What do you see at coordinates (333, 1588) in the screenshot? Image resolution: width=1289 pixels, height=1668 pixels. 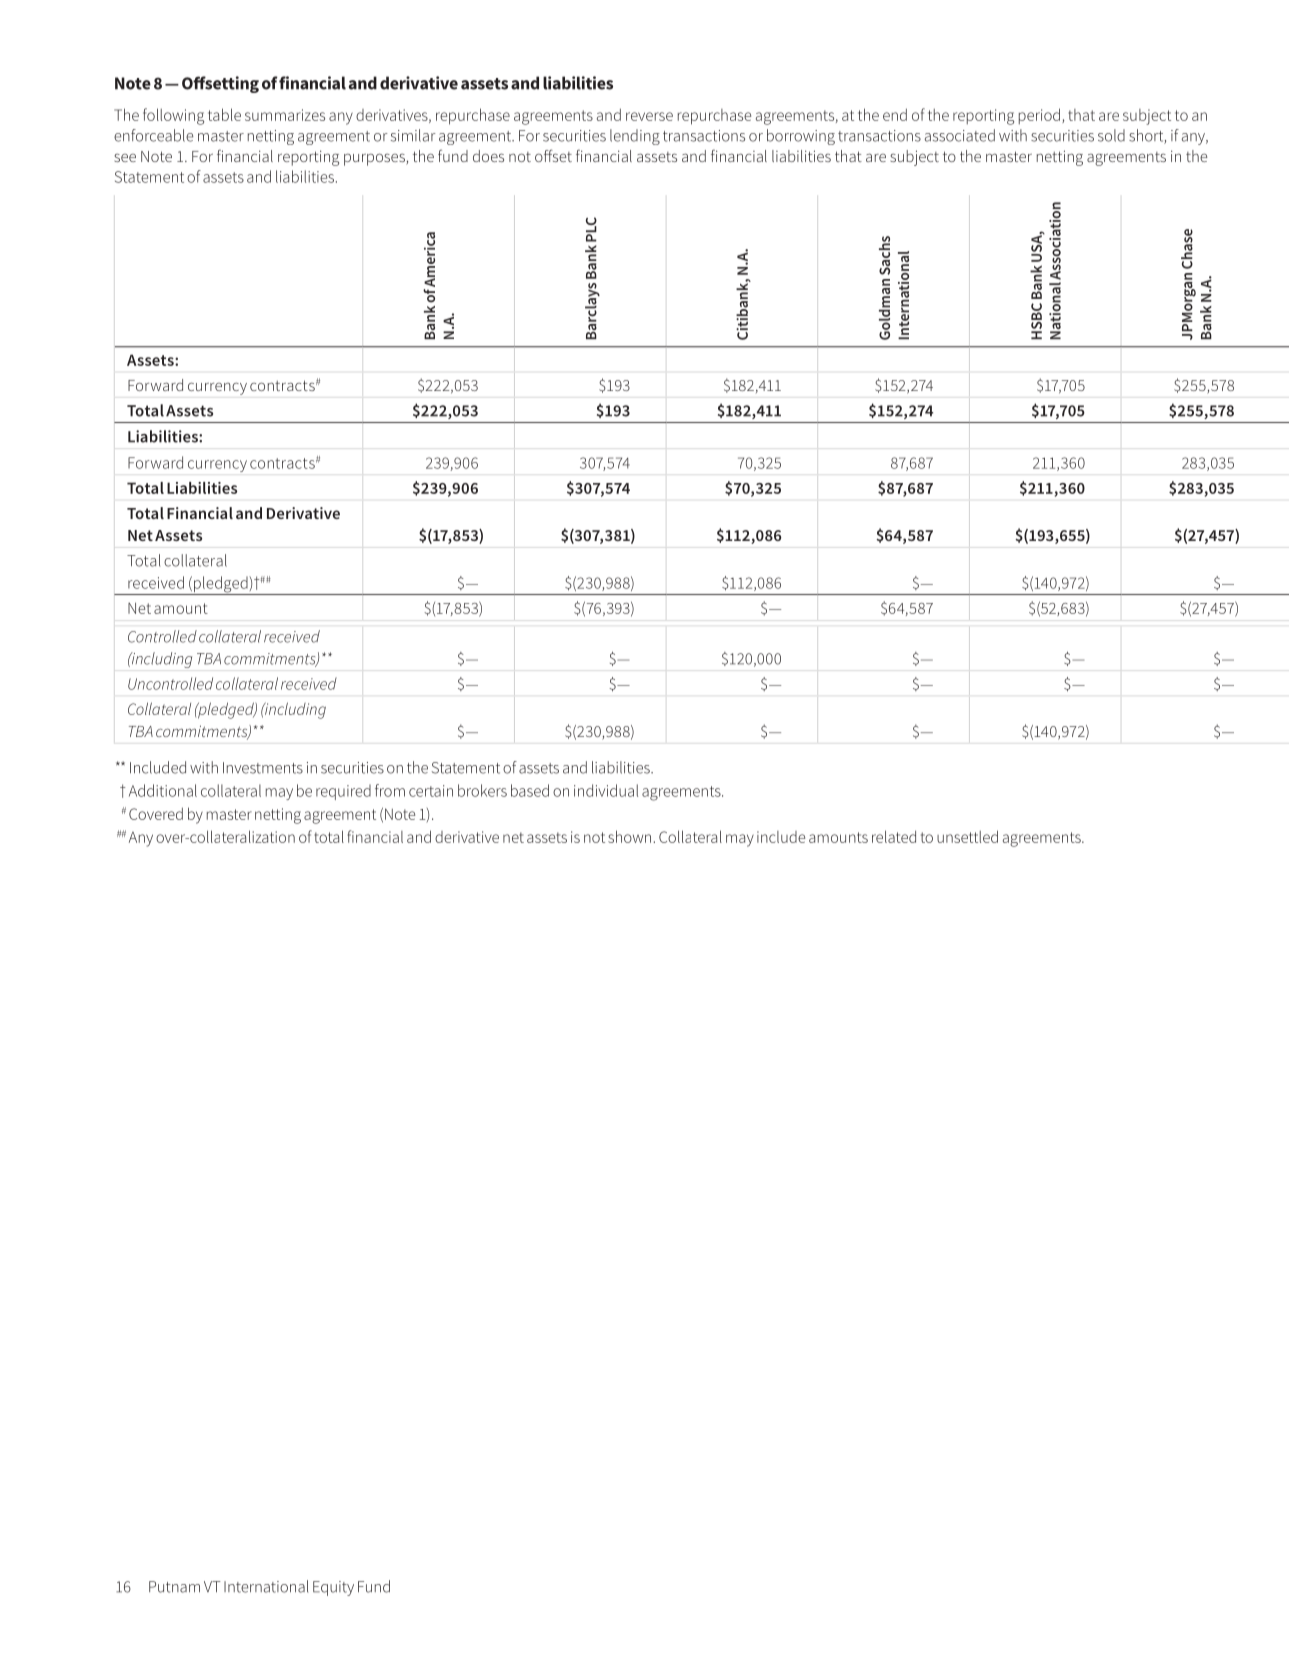 I see `Equity` at bounding box center [333, 1588].
